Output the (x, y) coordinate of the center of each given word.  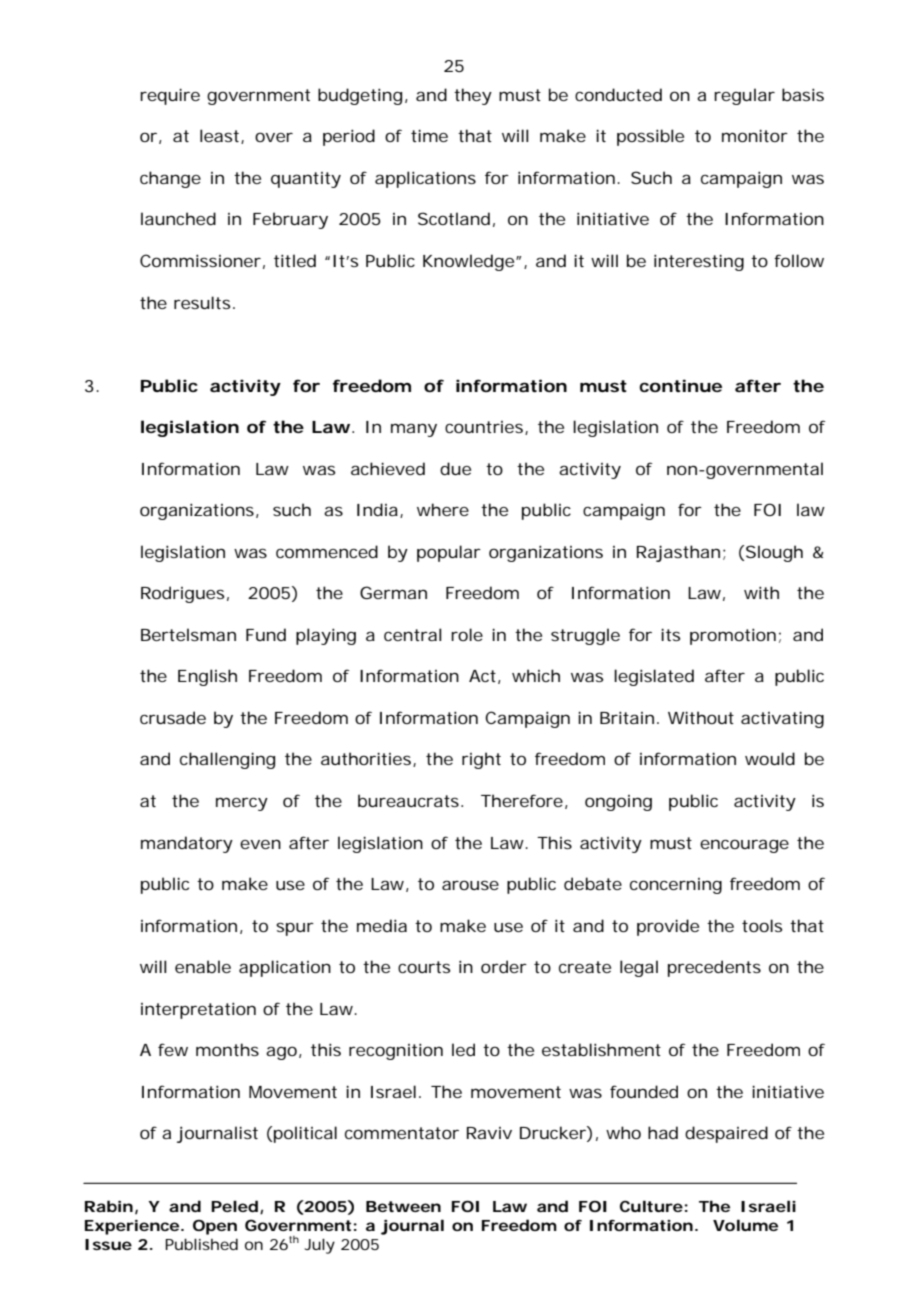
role (467, 634)
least (221, 136)
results (202, 302)
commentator (402, 1133)
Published (201, 1244)
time (429, 135)
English (207, 677)
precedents (714, 968)
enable (203, 966)
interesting (699, 262)
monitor (755, 135)
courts (424, 967)
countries (484, 427)
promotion (733, 636)
